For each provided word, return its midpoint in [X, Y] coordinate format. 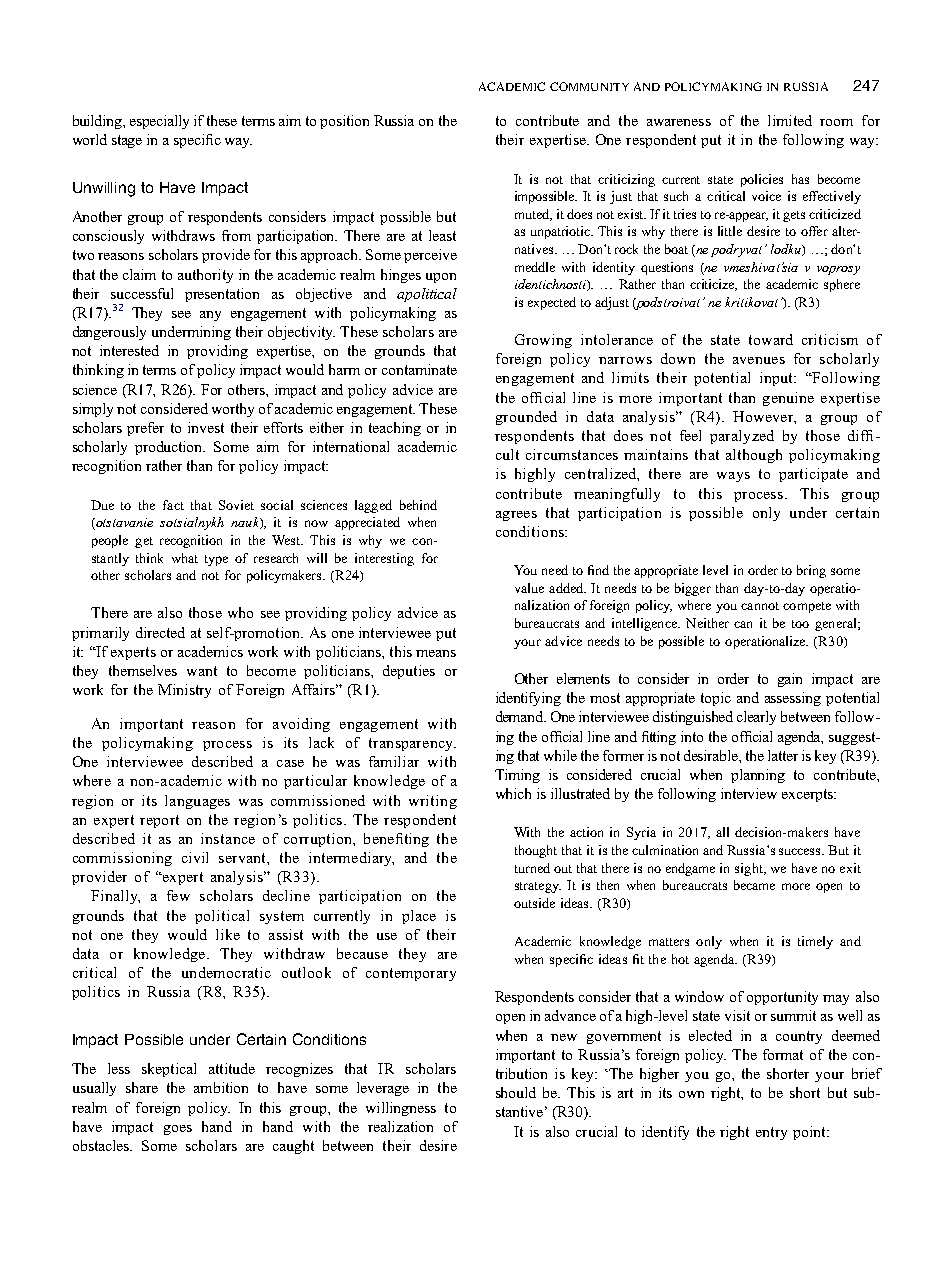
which [513, 793]
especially [159, 122]
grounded [526, 418]
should [516, 1092]
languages [197, 802]
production [170, 448]
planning [758, 776]
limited [790, 120]
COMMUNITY [589, 86]
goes [178, 1130]
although [754, 456]
